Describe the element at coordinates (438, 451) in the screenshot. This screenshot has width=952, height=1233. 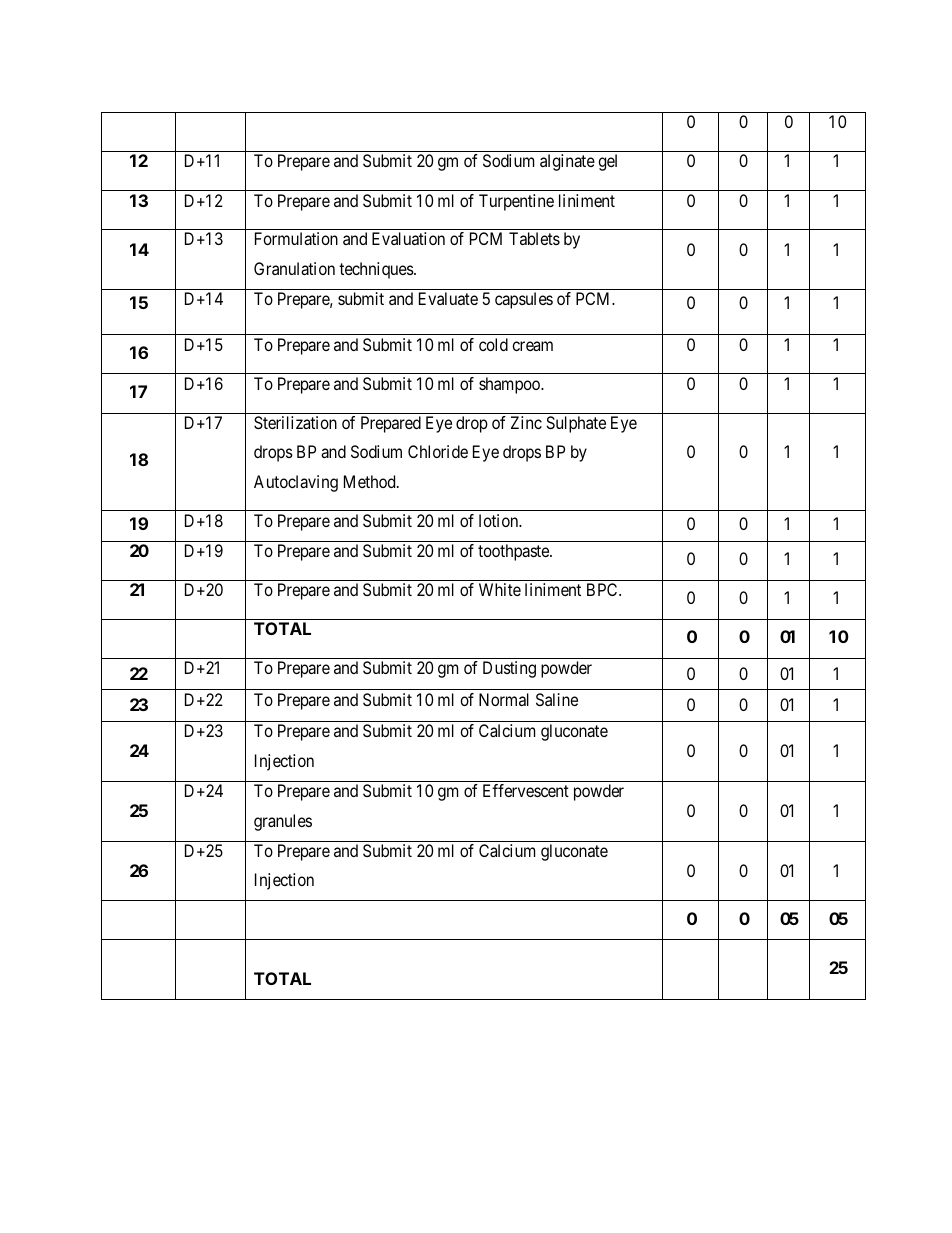
I see `Chloride` at that location.
